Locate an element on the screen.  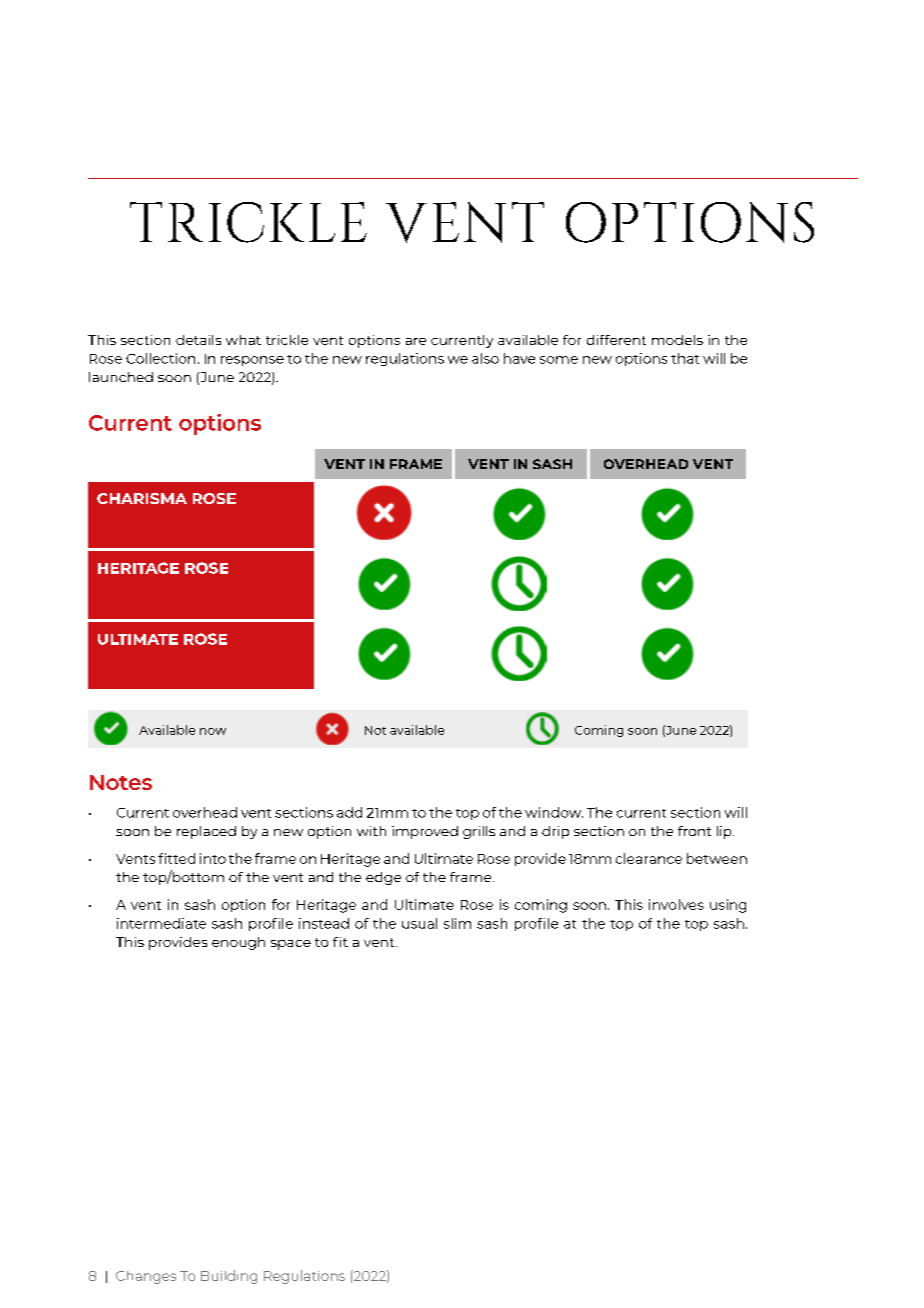
Collection is located at coordinates (160, 358).
